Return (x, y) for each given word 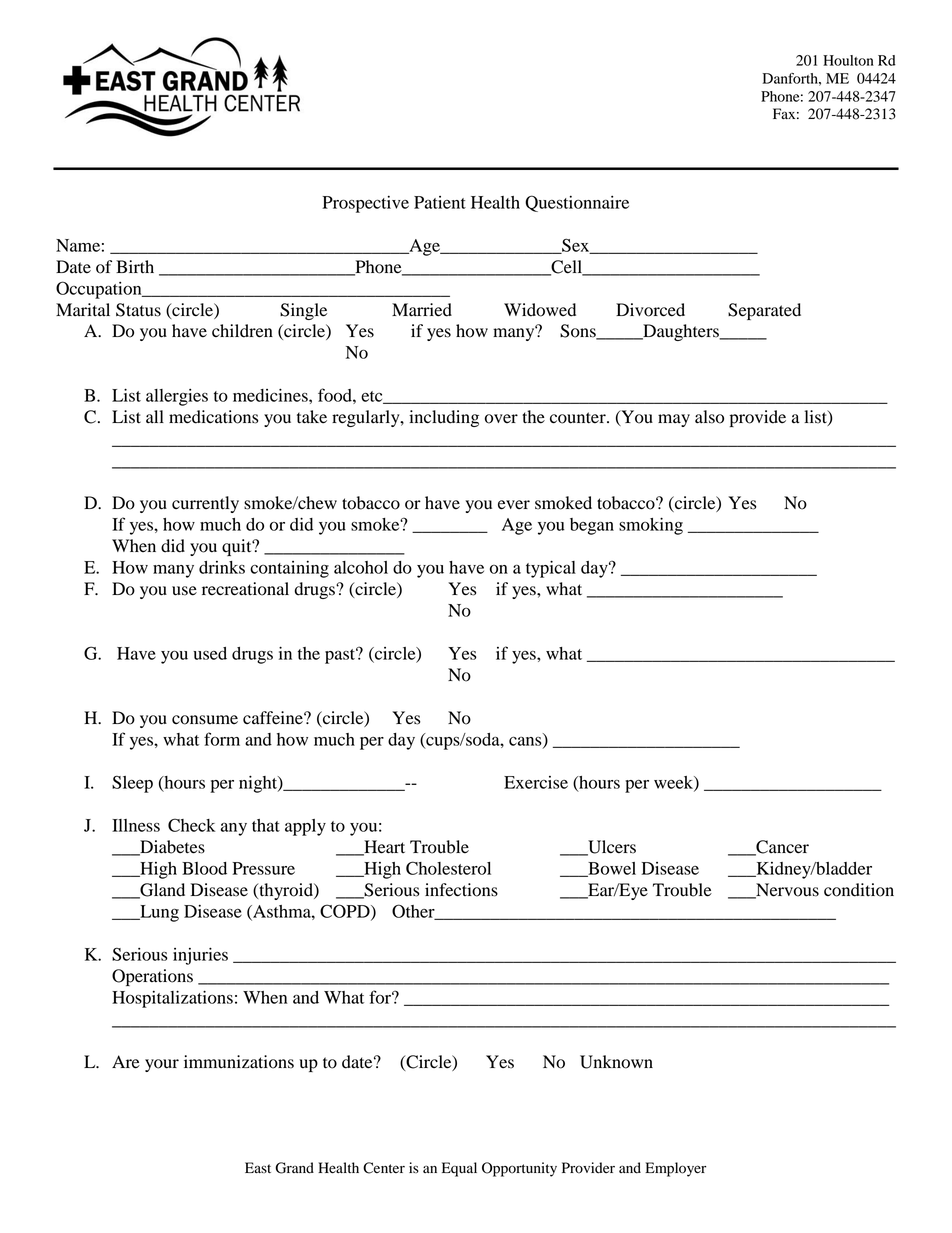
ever (514, 505)
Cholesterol (448, 868)
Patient (440, 202)
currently (205, 504)
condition (859, 890)
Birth (135, 266)
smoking (651, 526)
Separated (764, 311)
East (258, 1167)
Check (191, 825)
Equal (459, 1169)
